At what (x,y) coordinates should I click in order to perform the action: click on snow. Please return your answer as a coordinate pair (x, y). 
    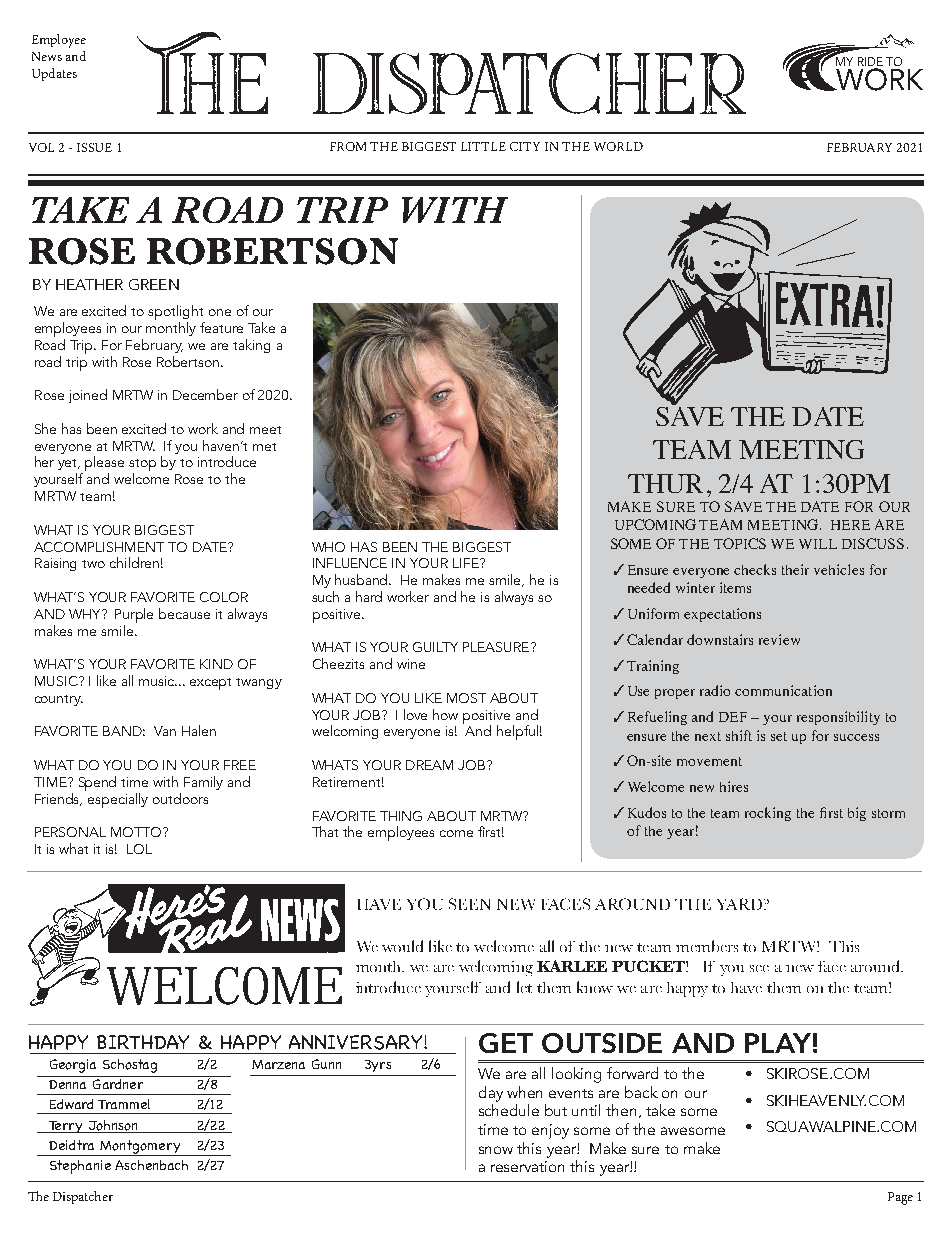
    Looking at the image, I should click on (496, 1150).
